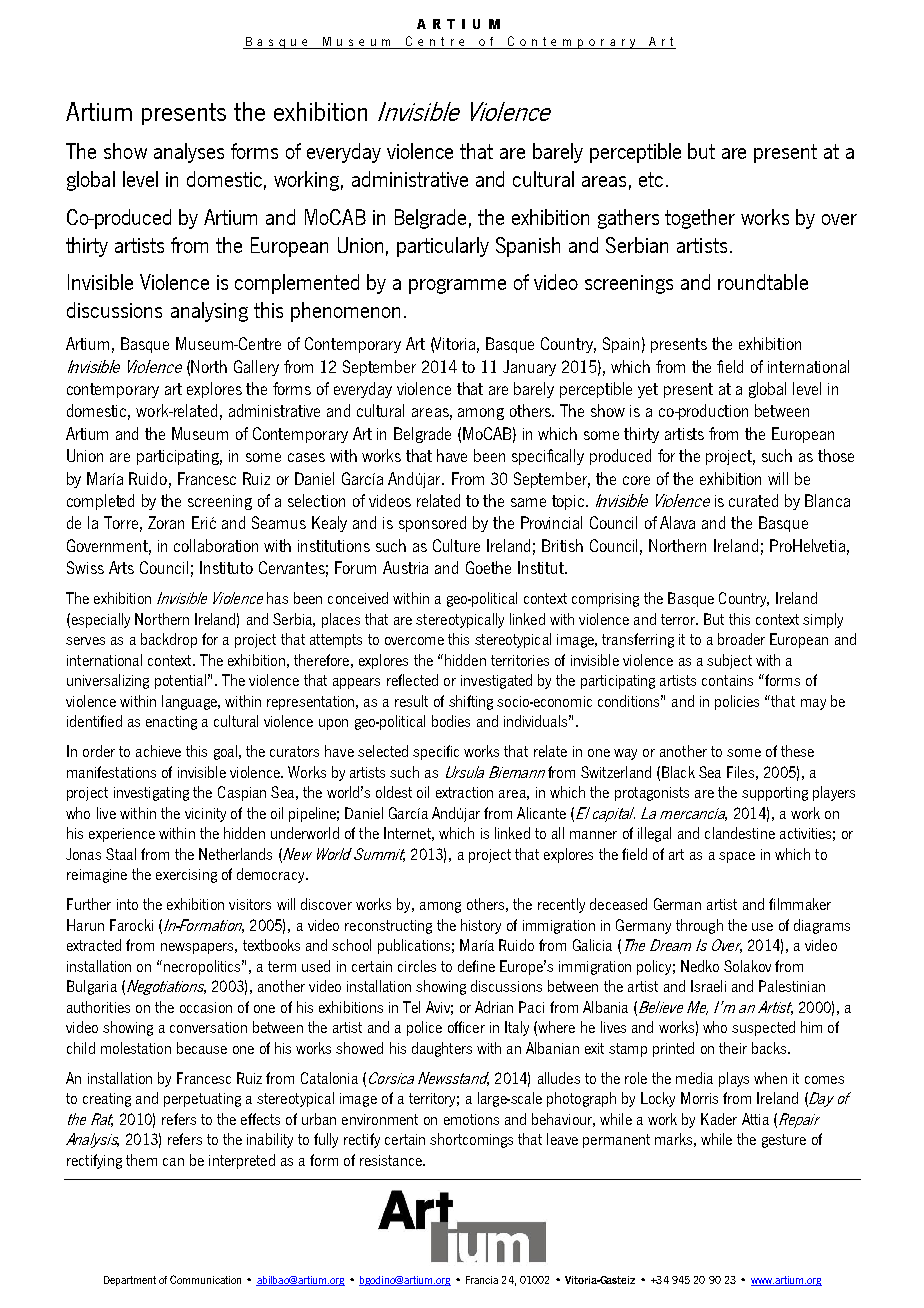  Describe the element at coordinates (700, 219) in the screenshot. I see `together` at that location.
